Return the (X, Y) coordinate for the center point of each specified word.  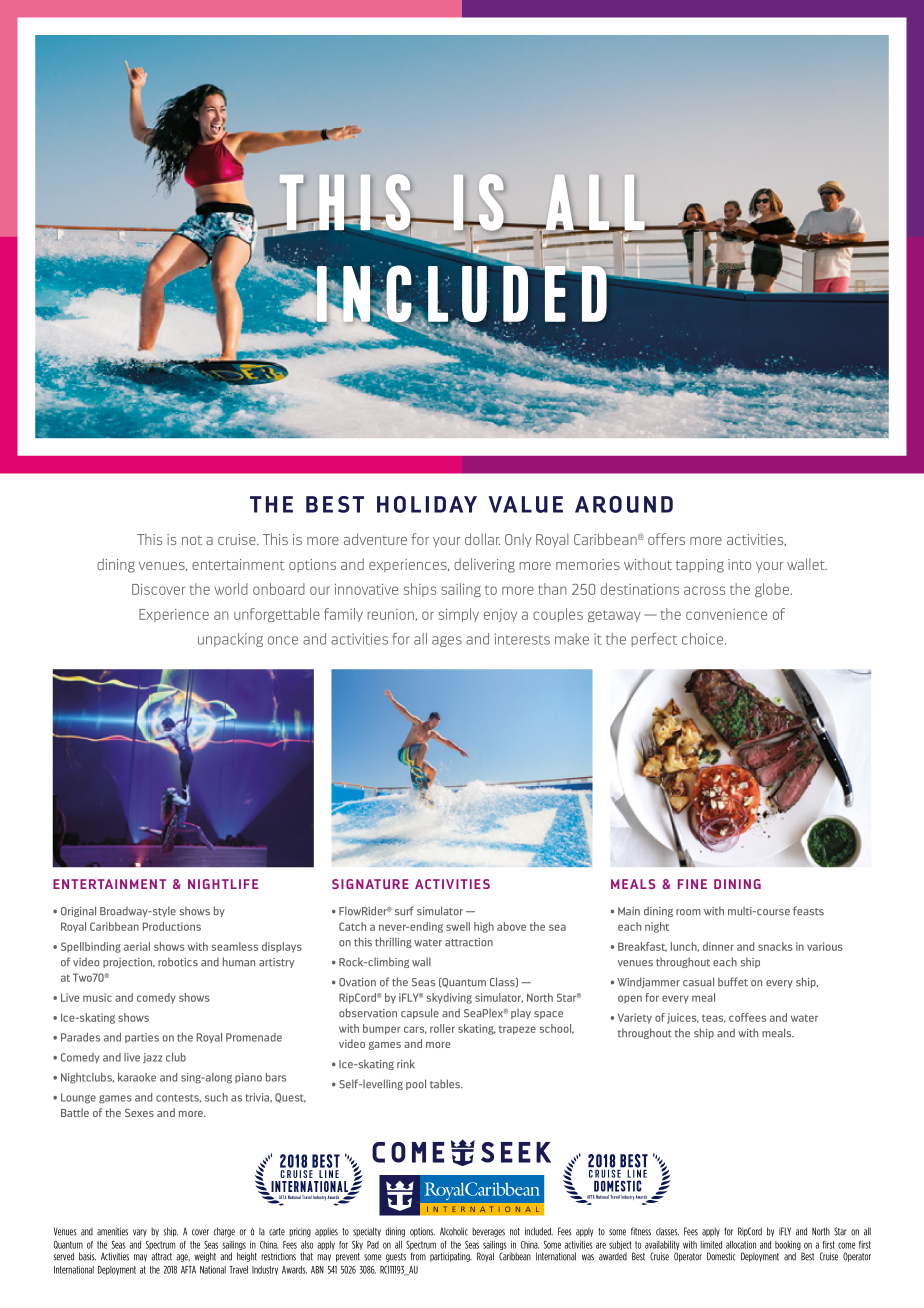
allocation (741, 1245)
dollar (482, 539)
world (231, 589)
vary (140, 1233)
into (739, 564)
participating (451, 1257)
